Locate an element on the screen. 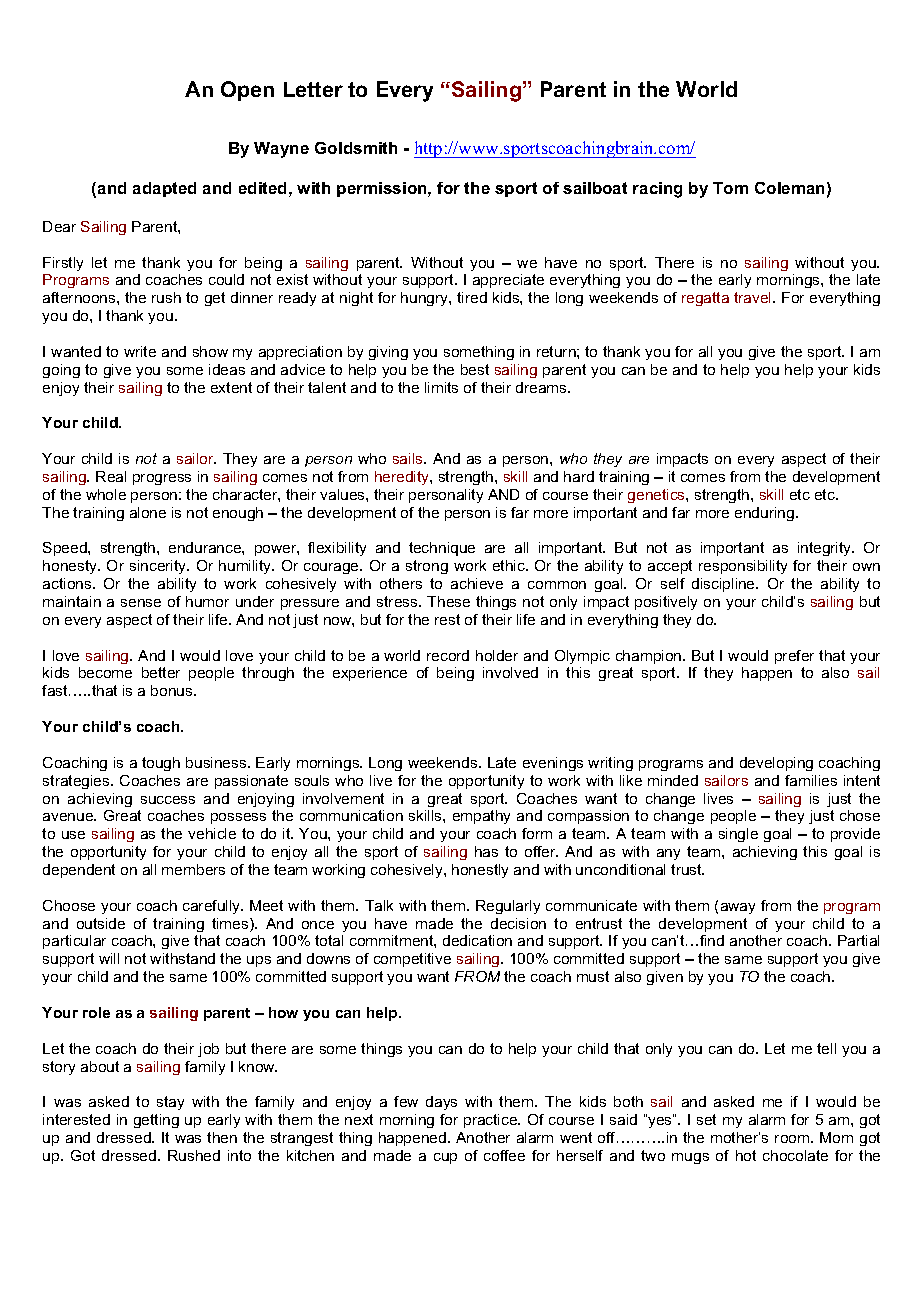 The width and height of the screenshot is (924, 1308). technique is located at coordinates (442, 549).
